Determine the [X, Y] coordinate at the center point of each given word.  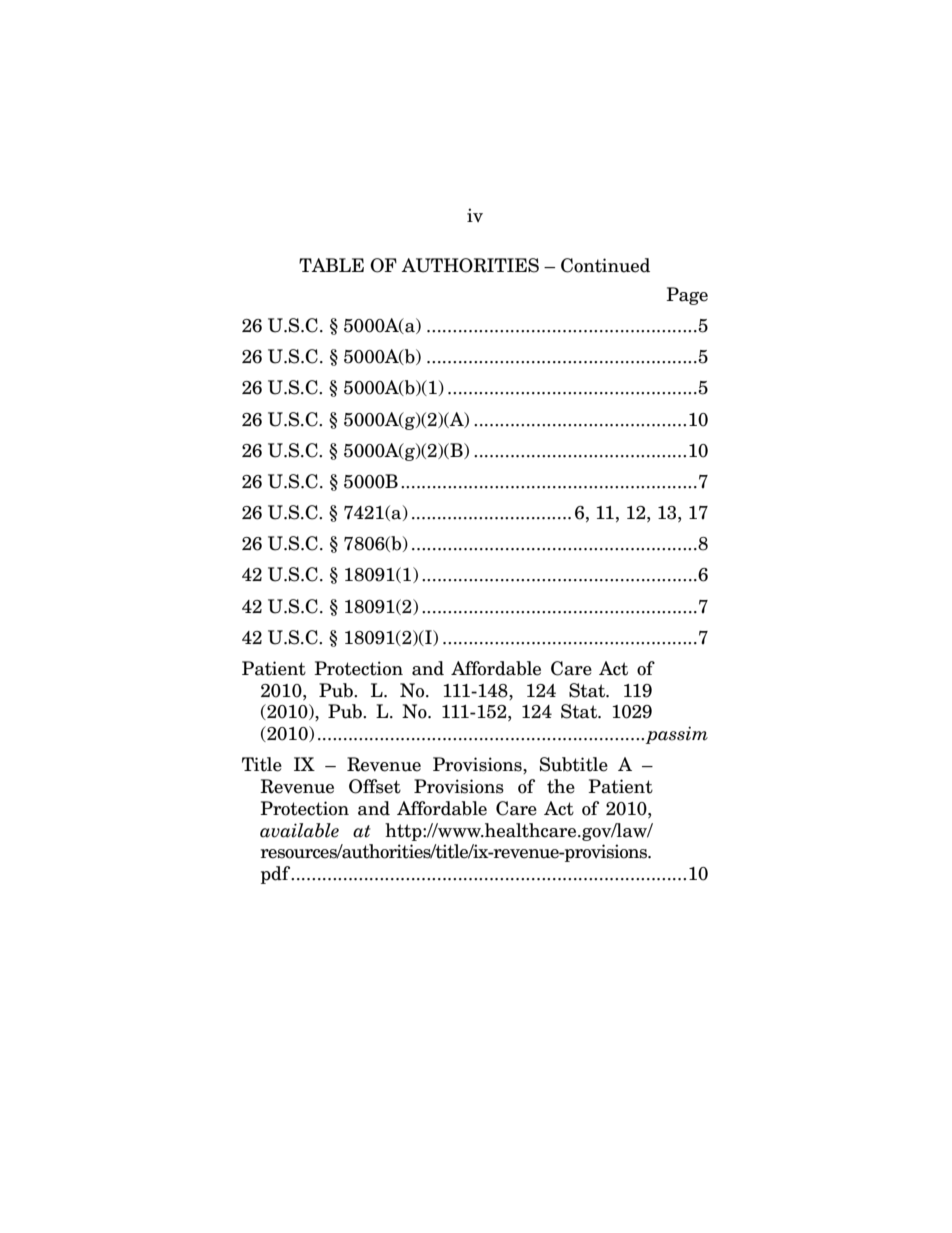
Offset [375, 786]
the [561, 786]
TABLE [331, 265]
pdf [277, 875]
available [299, 830]
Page [687, 296]
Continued [605, 265]
